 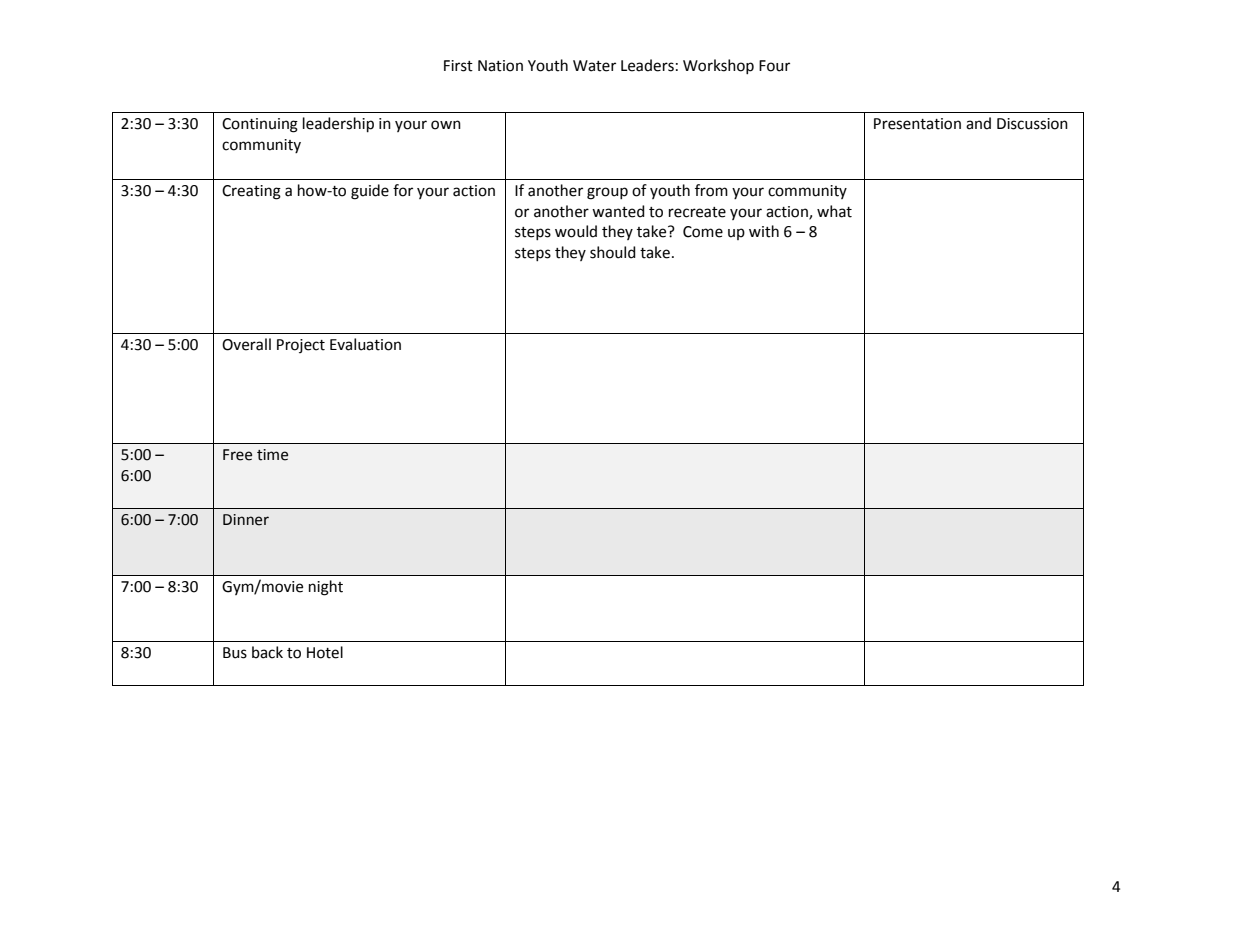 I want to click on Evaluation, so click(x=365, y=344).
